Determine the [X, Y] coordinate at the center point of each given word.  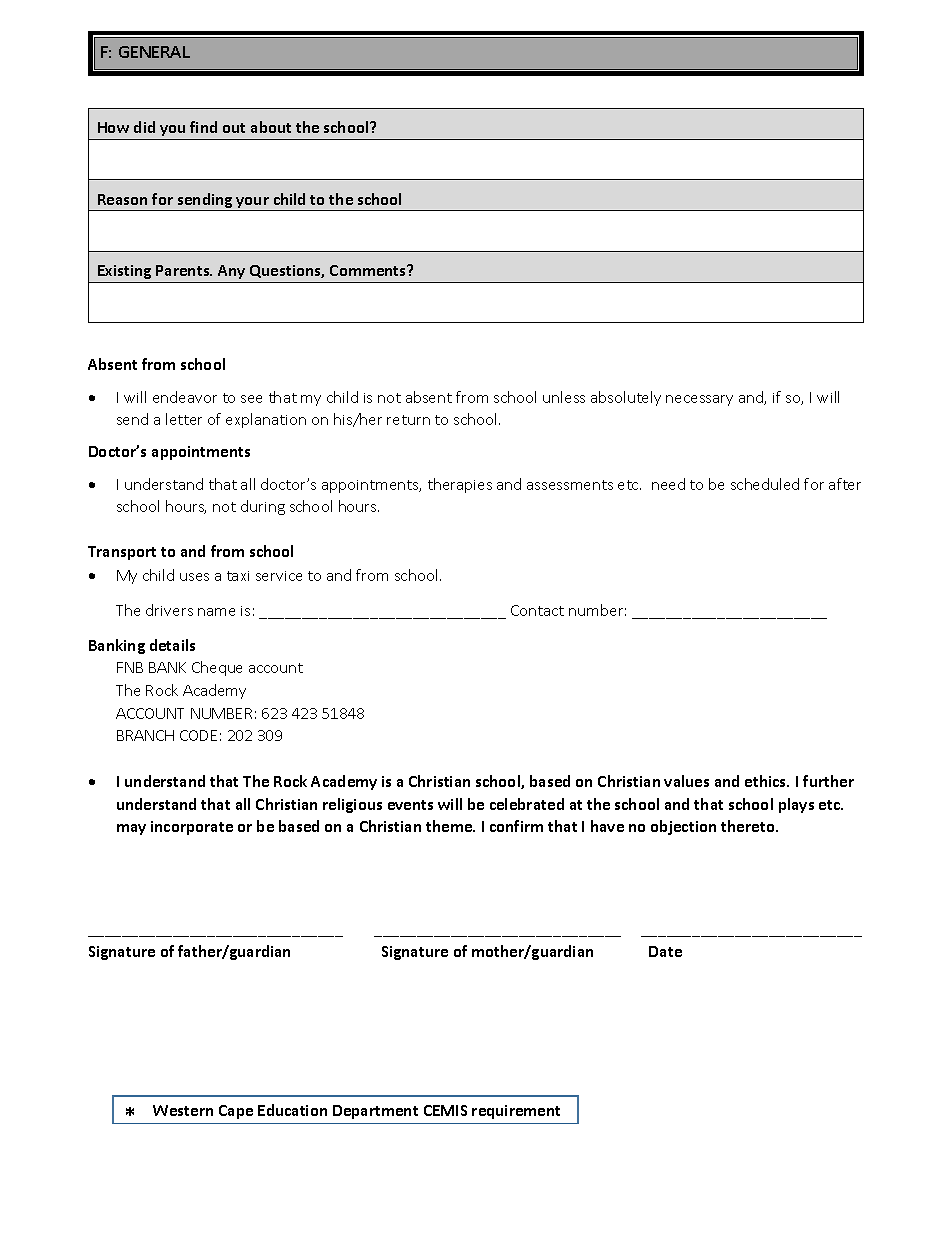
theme [450, 826]
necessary [699, 400]
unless [564, 397]
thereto [749, 826]
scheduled [765, 484]
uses [194, 577]
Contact [537, 610]
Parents [184, 270]
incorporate [192, 828]
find [203, 127]
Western [183, 1110]
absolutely [626, 398]
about [271, 127]
